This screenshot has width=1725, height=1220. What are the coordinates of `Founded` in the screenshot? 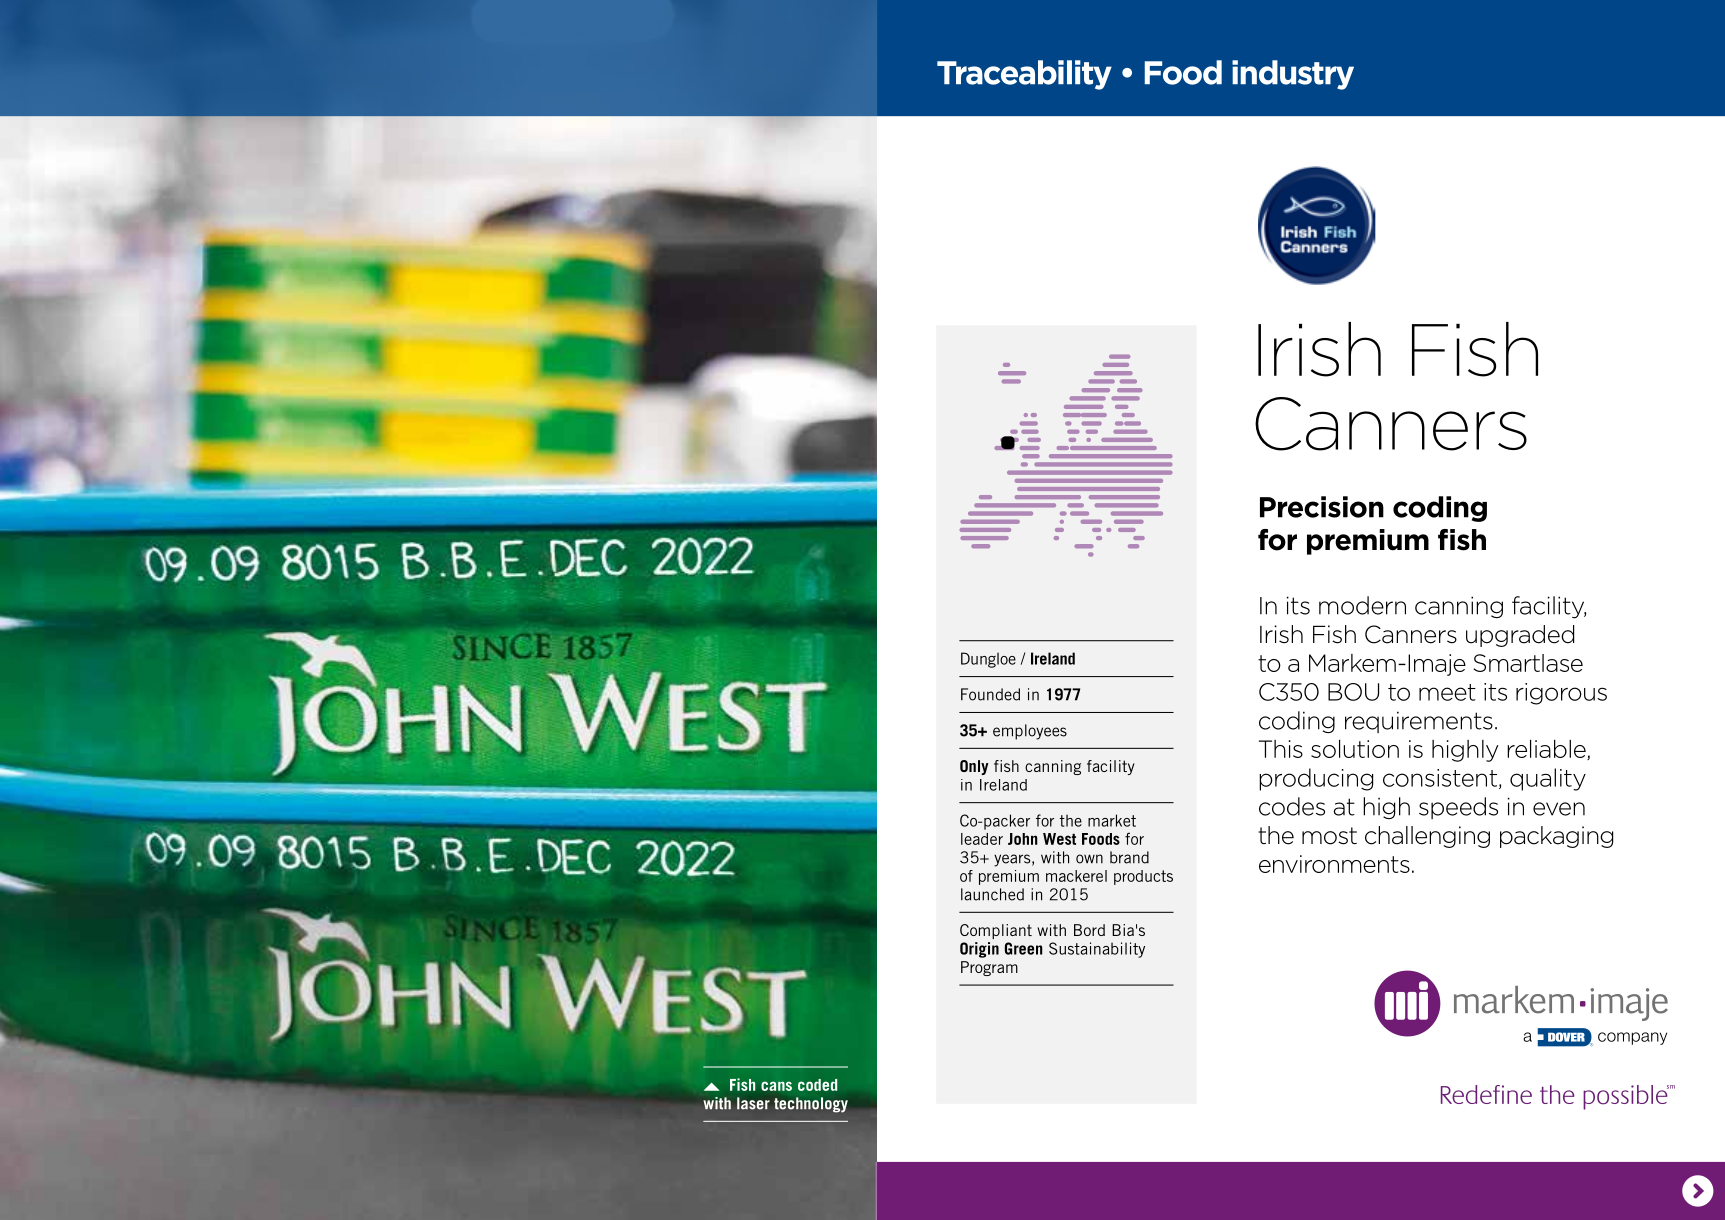 It's located at (990, 694).
